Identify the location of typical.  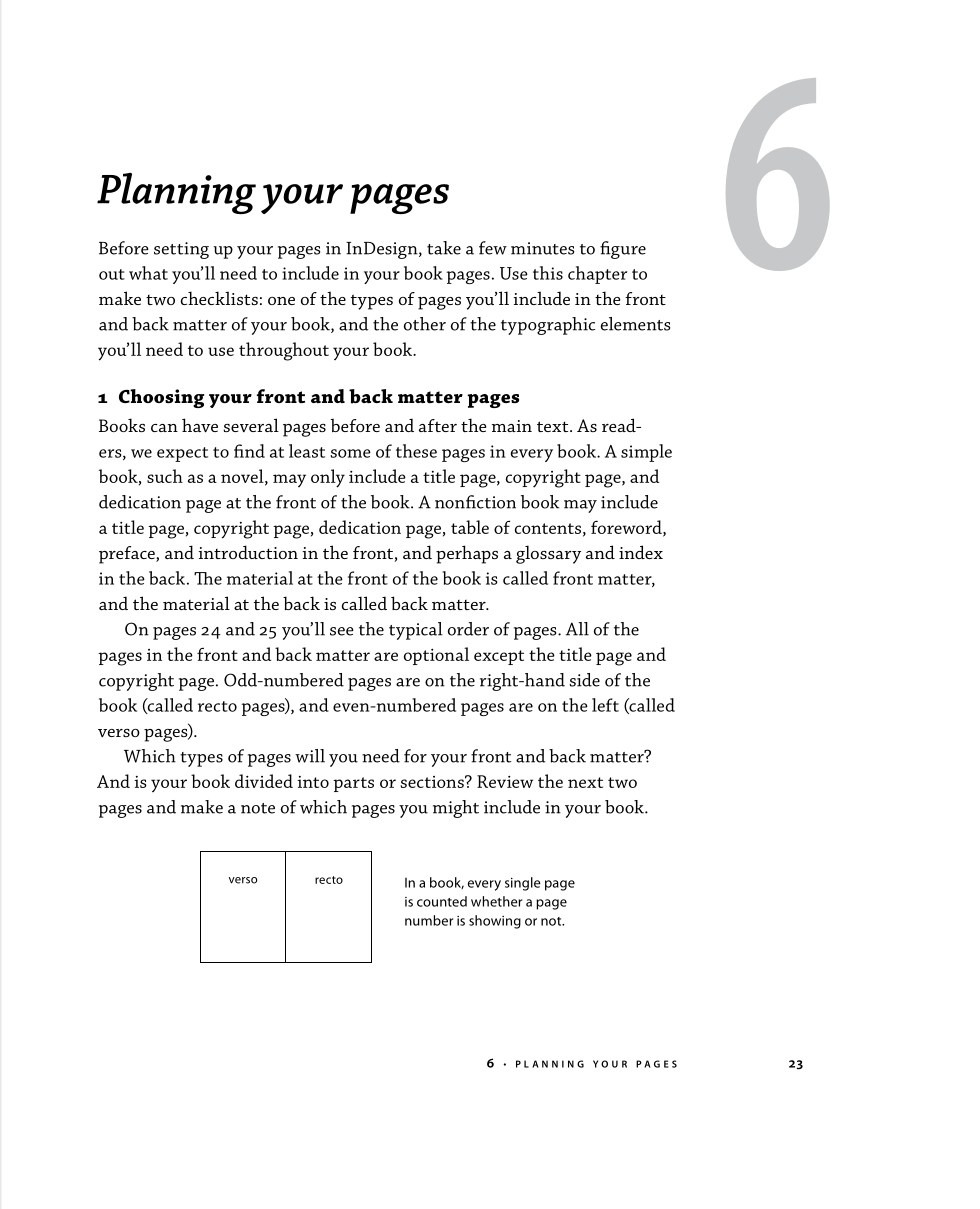
(416, 631).
